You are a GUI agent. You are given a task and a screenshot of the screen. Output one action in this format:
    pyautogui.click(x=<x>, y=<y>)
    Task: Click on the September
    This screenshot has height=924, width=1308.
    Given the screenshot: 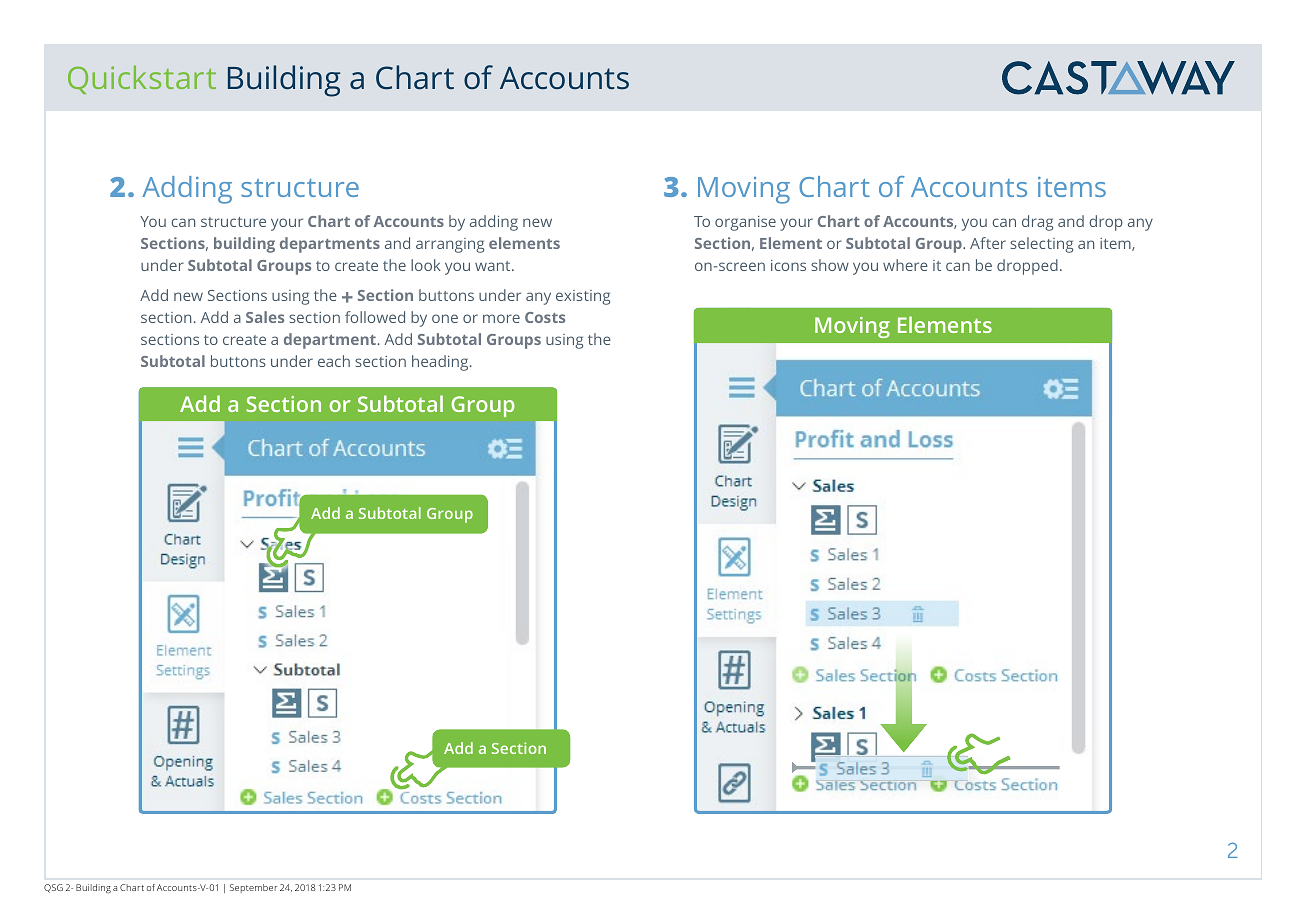 What is the action you would take?
    pyautogui.click(x=253, y=888)
